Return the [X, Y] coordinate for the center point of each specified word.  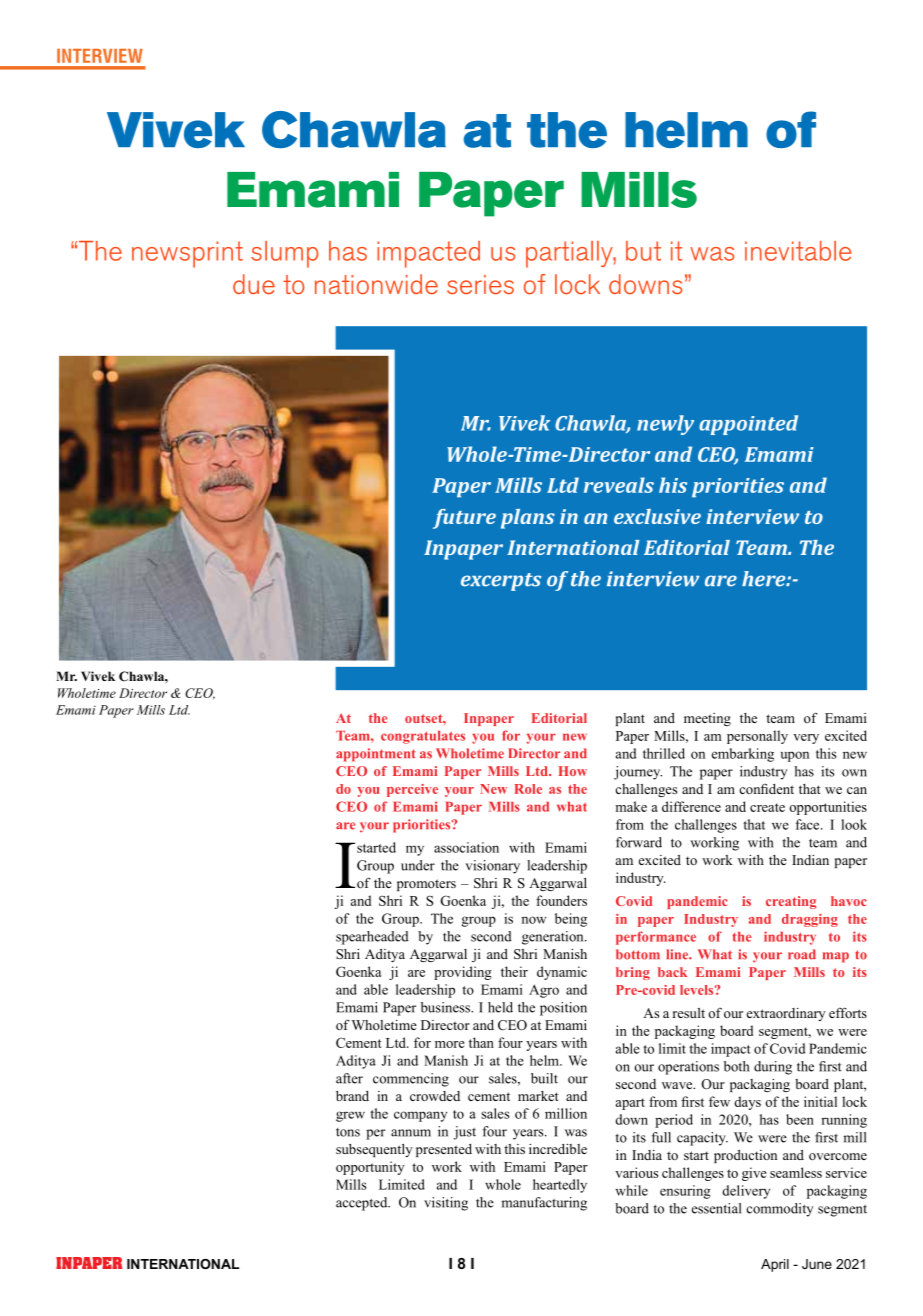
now [533, 920]
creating [791, 902]
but [643, 251]
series [480, 284]
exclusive [657, 516]
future [464, 519]
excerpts [501, 582]
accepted [363, 1204]
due [254, 284]
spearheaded [372, 938]
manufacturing [544, 1204]
